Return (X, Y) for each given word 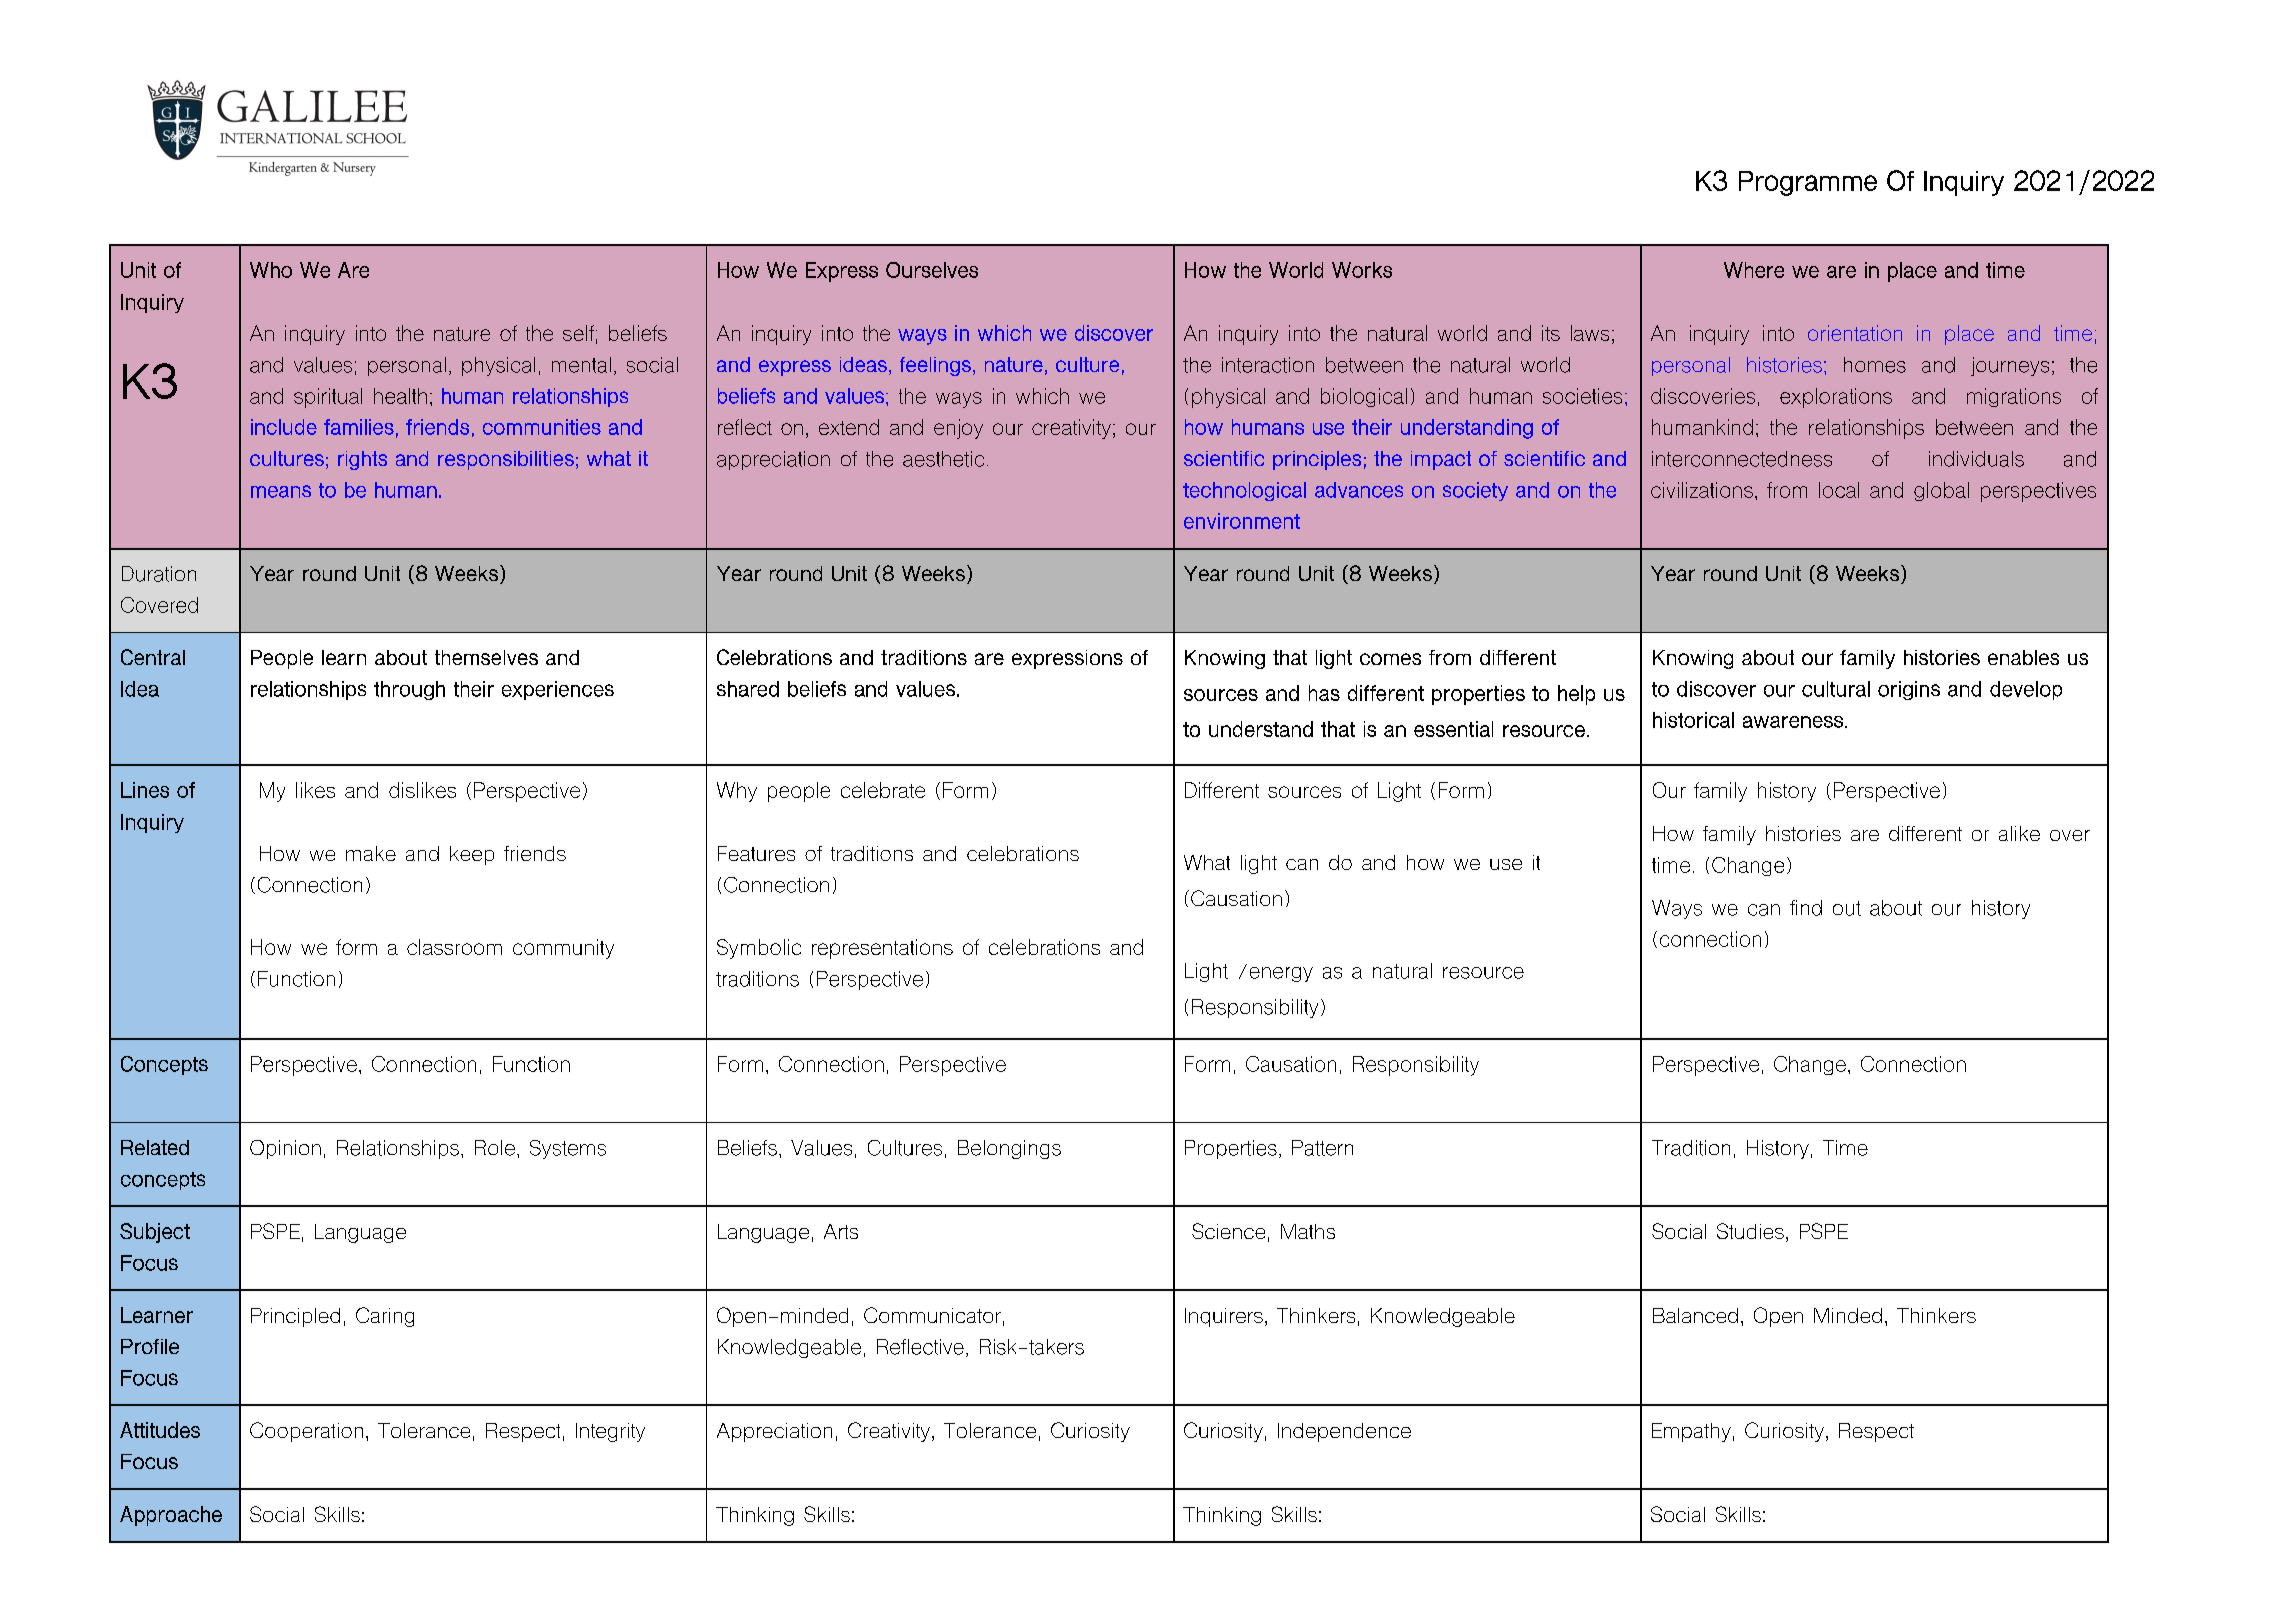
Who (271, 270)
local (1839, 490)
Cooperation (306, 1432)
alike (2019, 833)
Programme (1808, 183)
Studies (1750, 1231)
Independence (1344, 1432)
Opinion (285, 1149)
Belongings (1009, 1149)
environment (1242, 521)
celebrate (883, 790)
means (281, 491)
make (371, 853)
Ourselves (932, 270)
